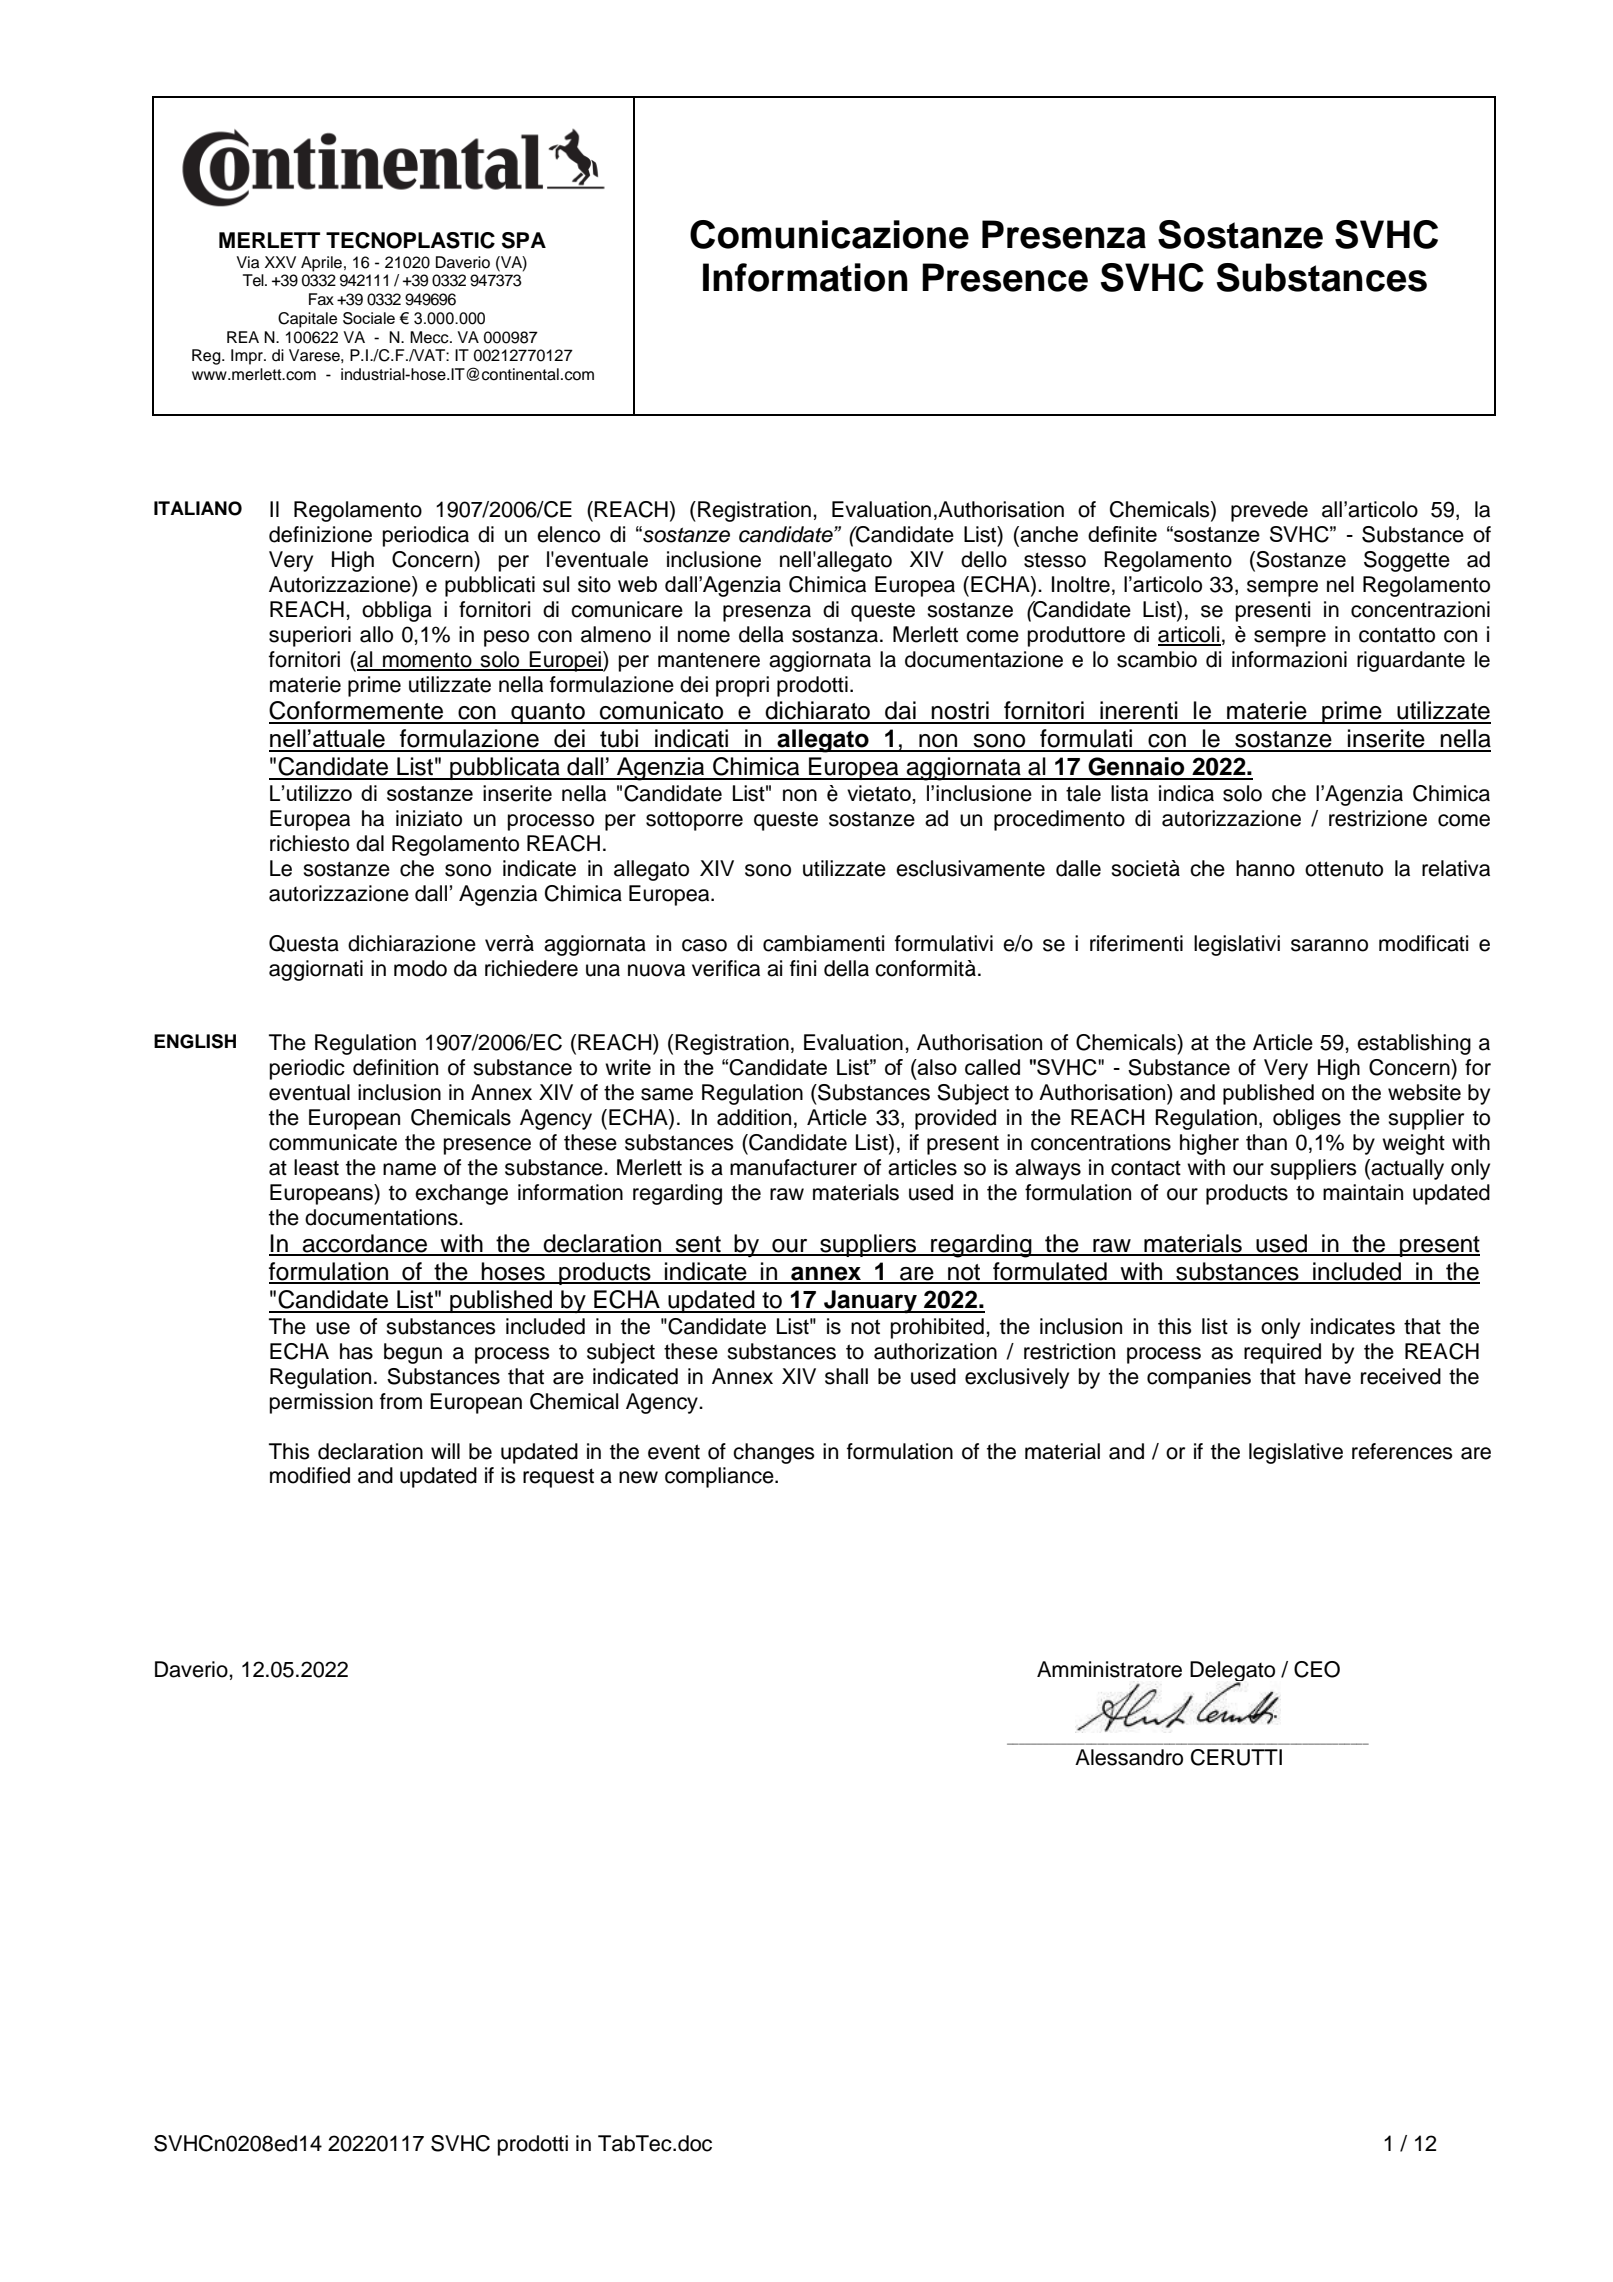  I want to click on caso, so click(704, 945).
